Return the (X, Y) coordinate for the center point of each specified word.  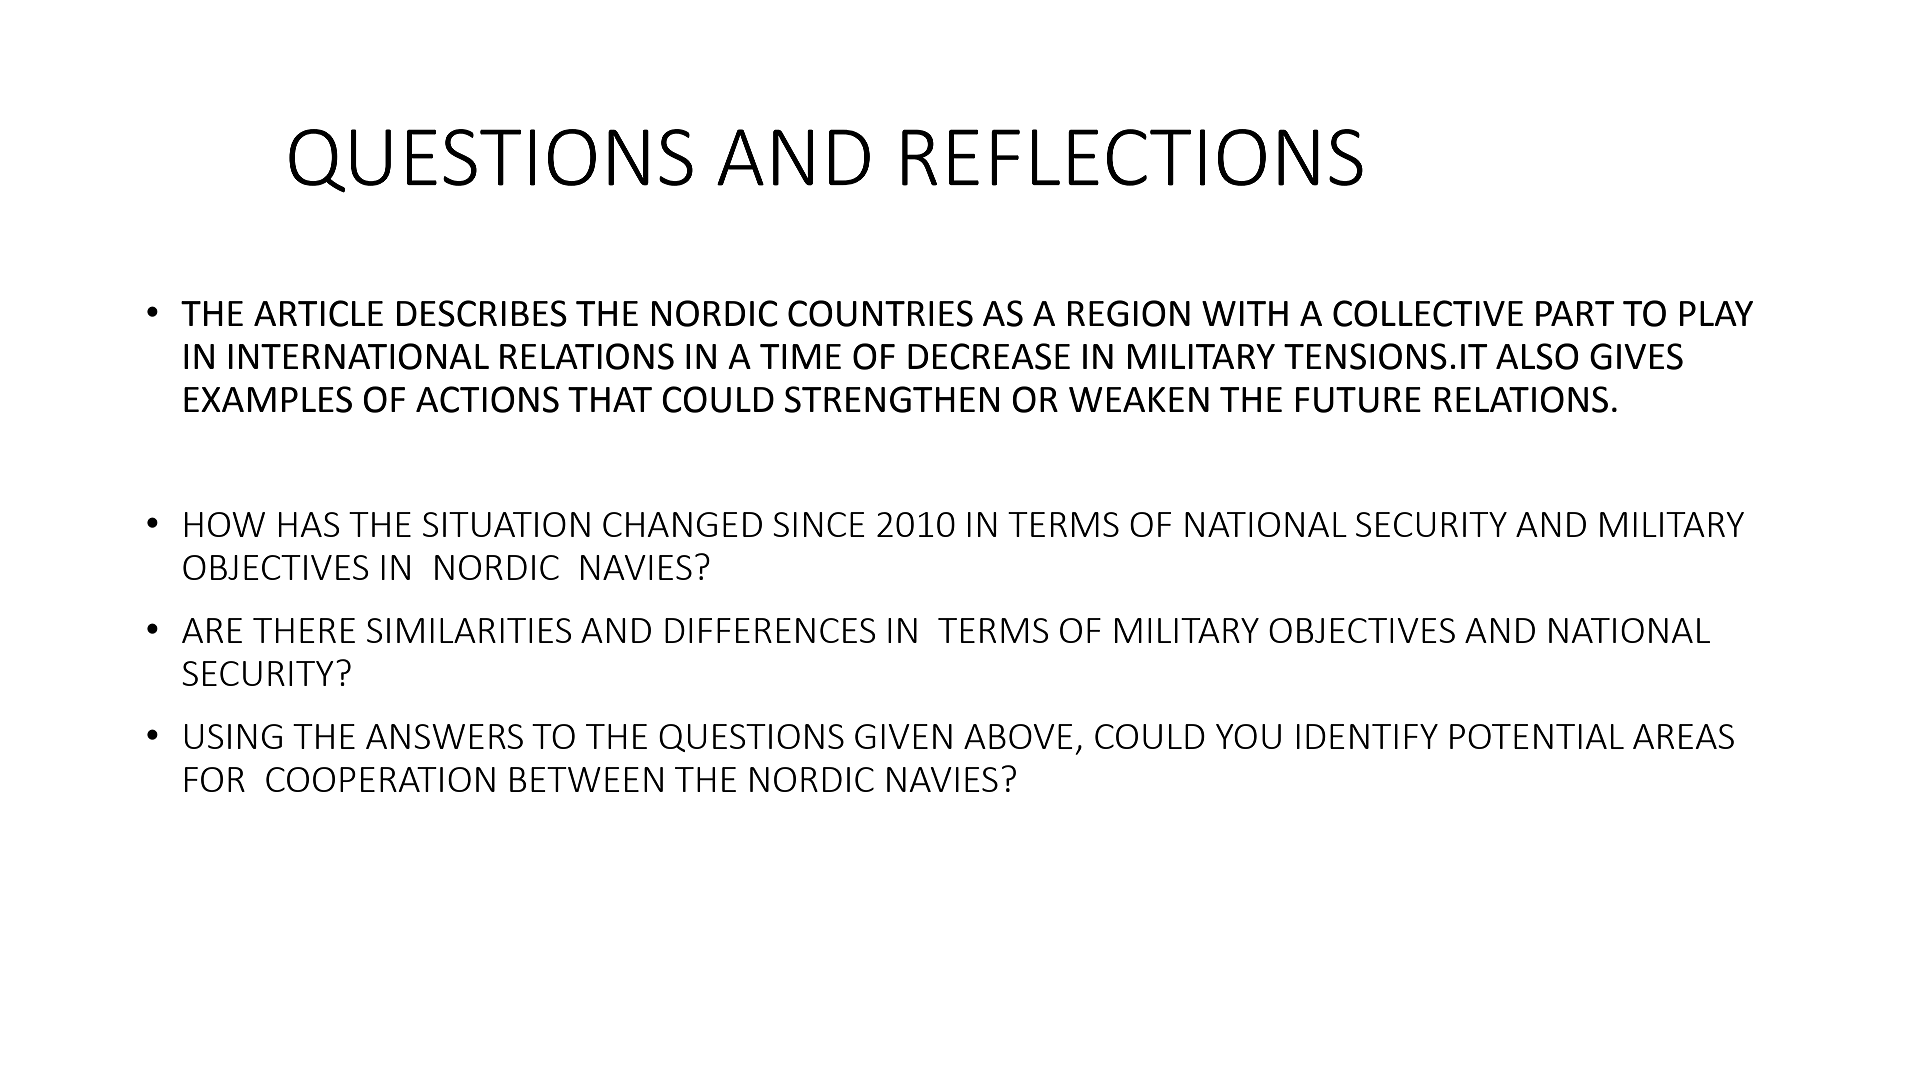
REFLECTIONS (1132, 157)
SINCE (819, 524)
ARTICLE (318, 313)
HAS (309, 524)
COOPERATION (380, 779)
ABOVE (1018, 736)
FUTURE (1358, 400)
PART (1575, 313)
